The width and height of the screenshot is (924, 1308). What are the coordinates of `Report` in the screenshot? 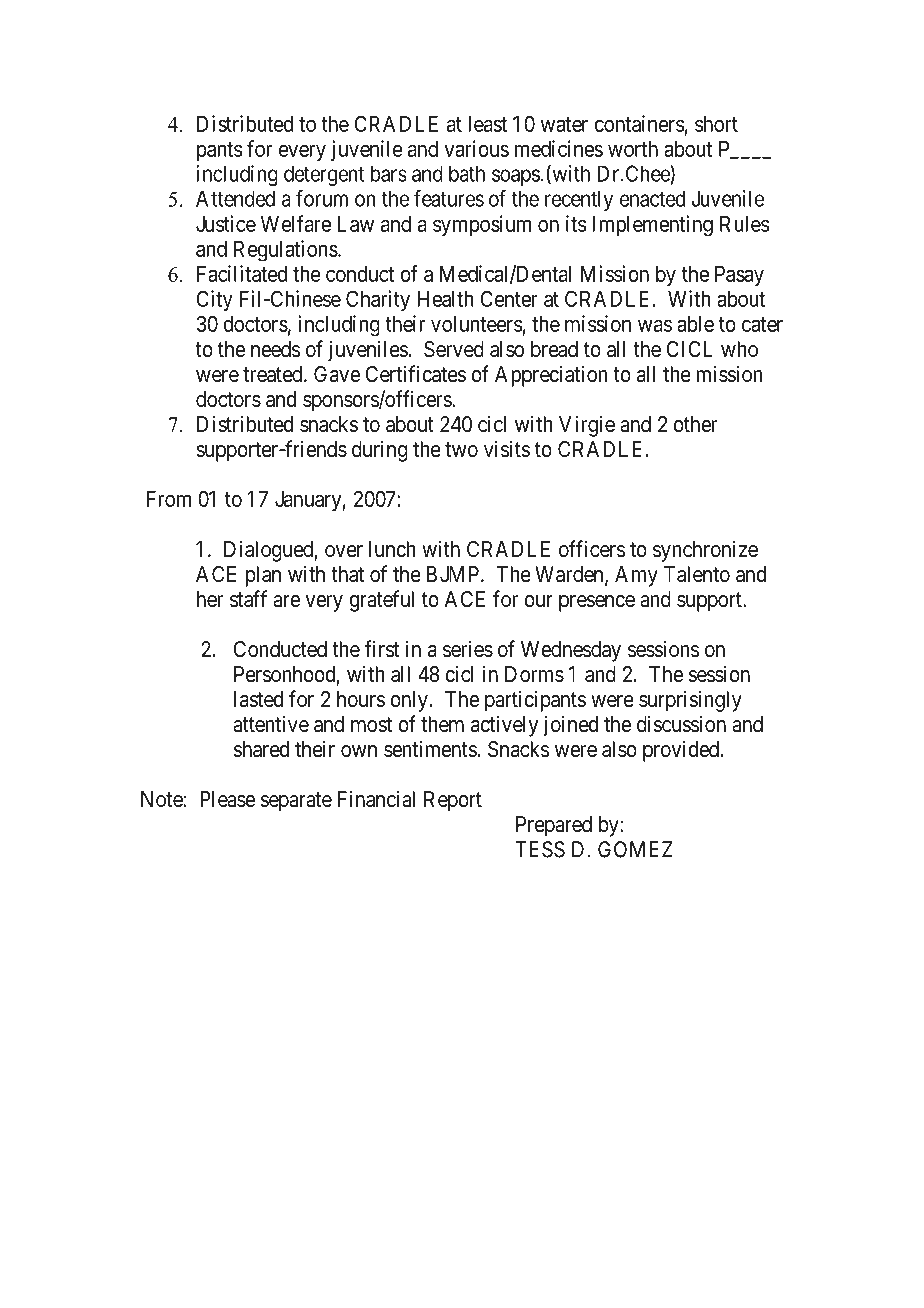 It's located at (453, 801).
